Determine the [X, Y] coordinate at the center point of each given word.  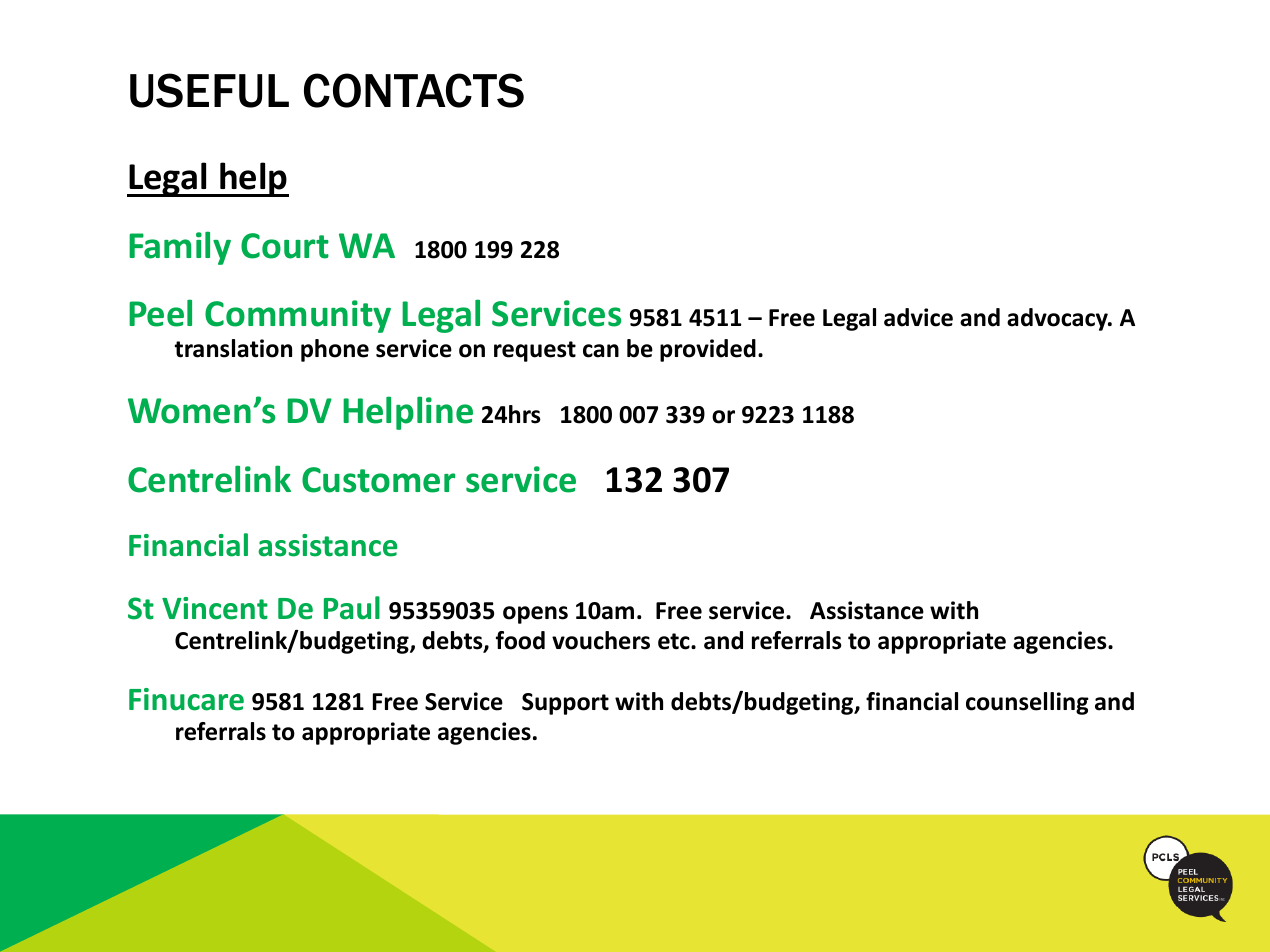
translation [233, 348]
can [601, 351]
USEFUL [209, 90]
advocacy [1058, 319]
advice [918, 317]
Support [565, 704]
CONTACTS [414, 90]
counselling [1027, 703]
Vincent [215, 608]
